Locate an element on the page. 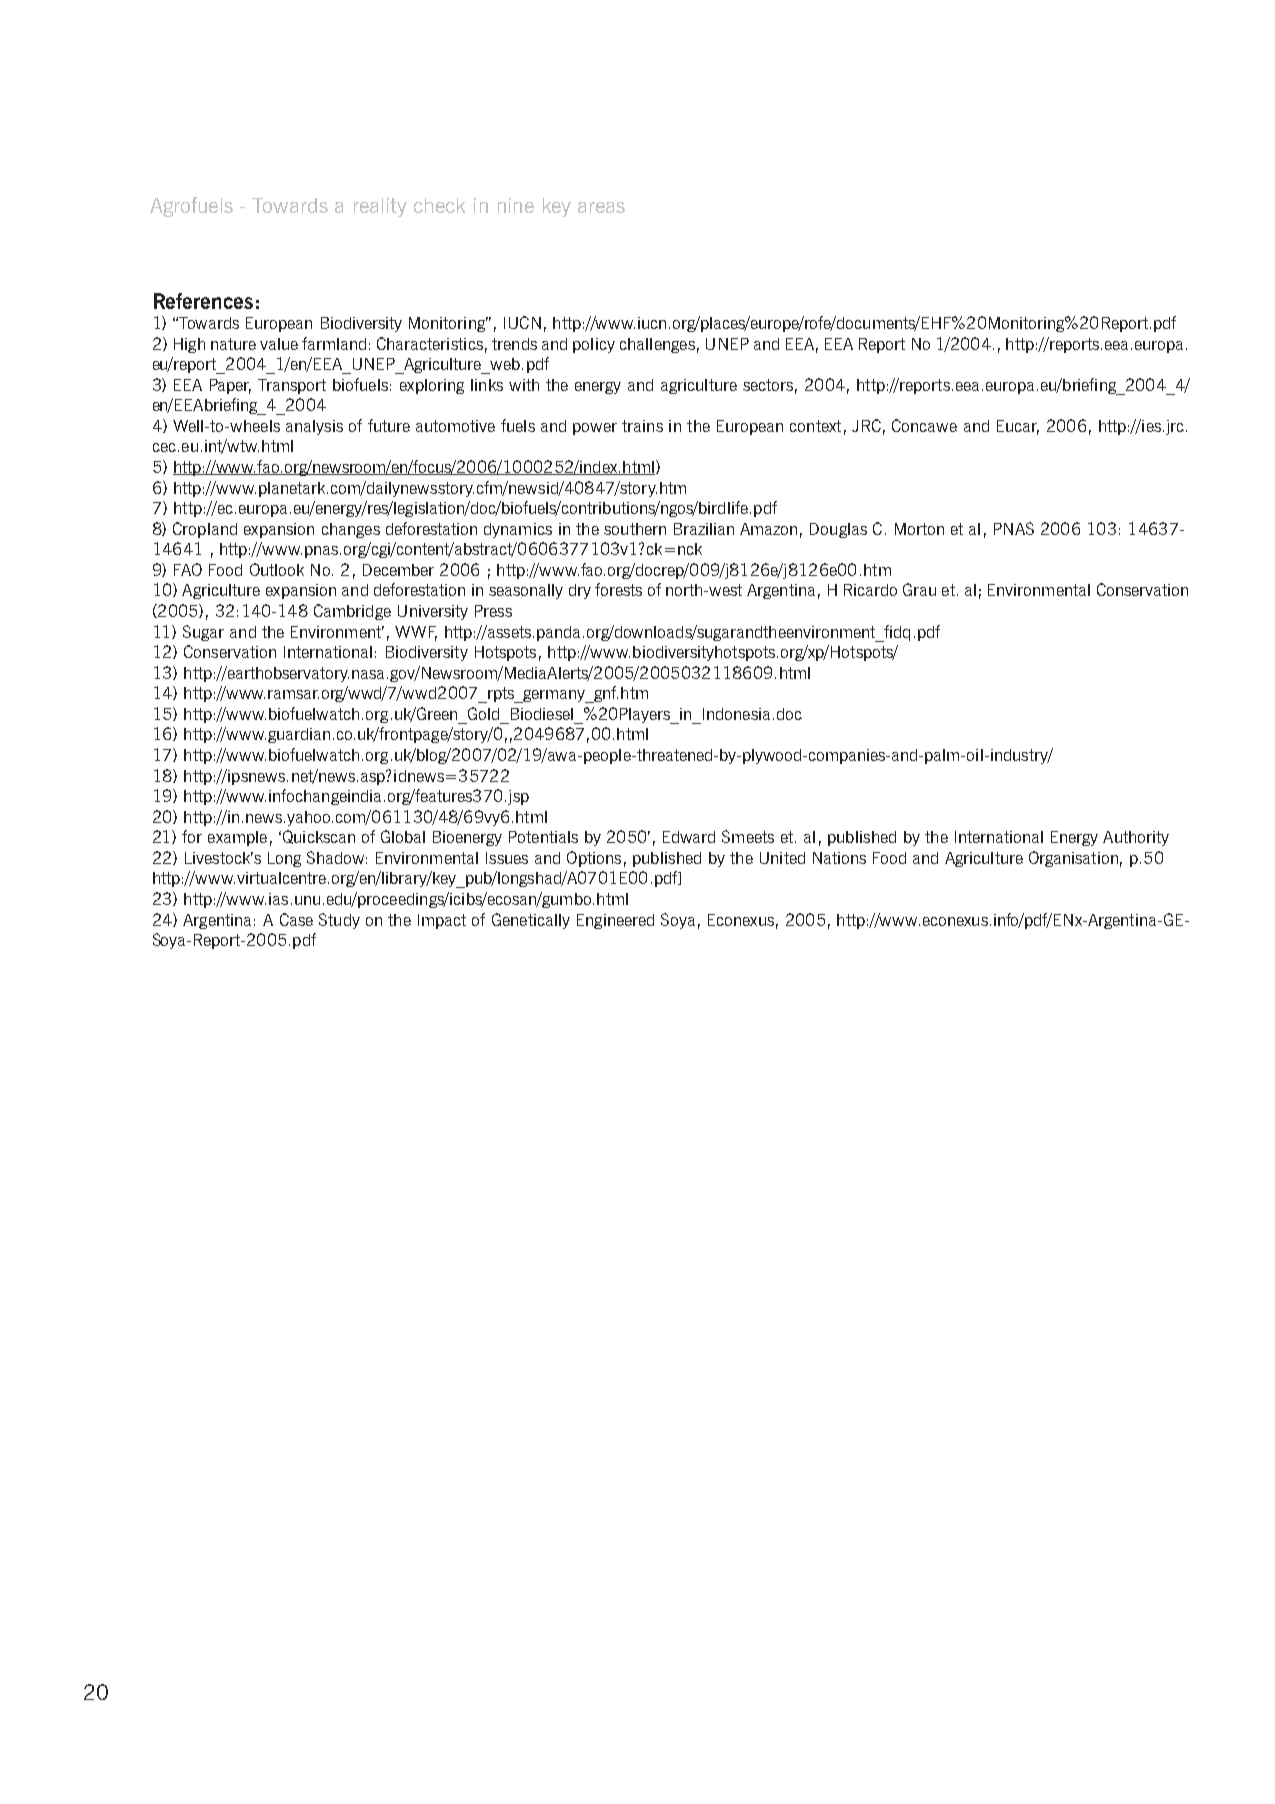 The image size is (1275, 1804). Engineered is located at coordinates (615, 921).
